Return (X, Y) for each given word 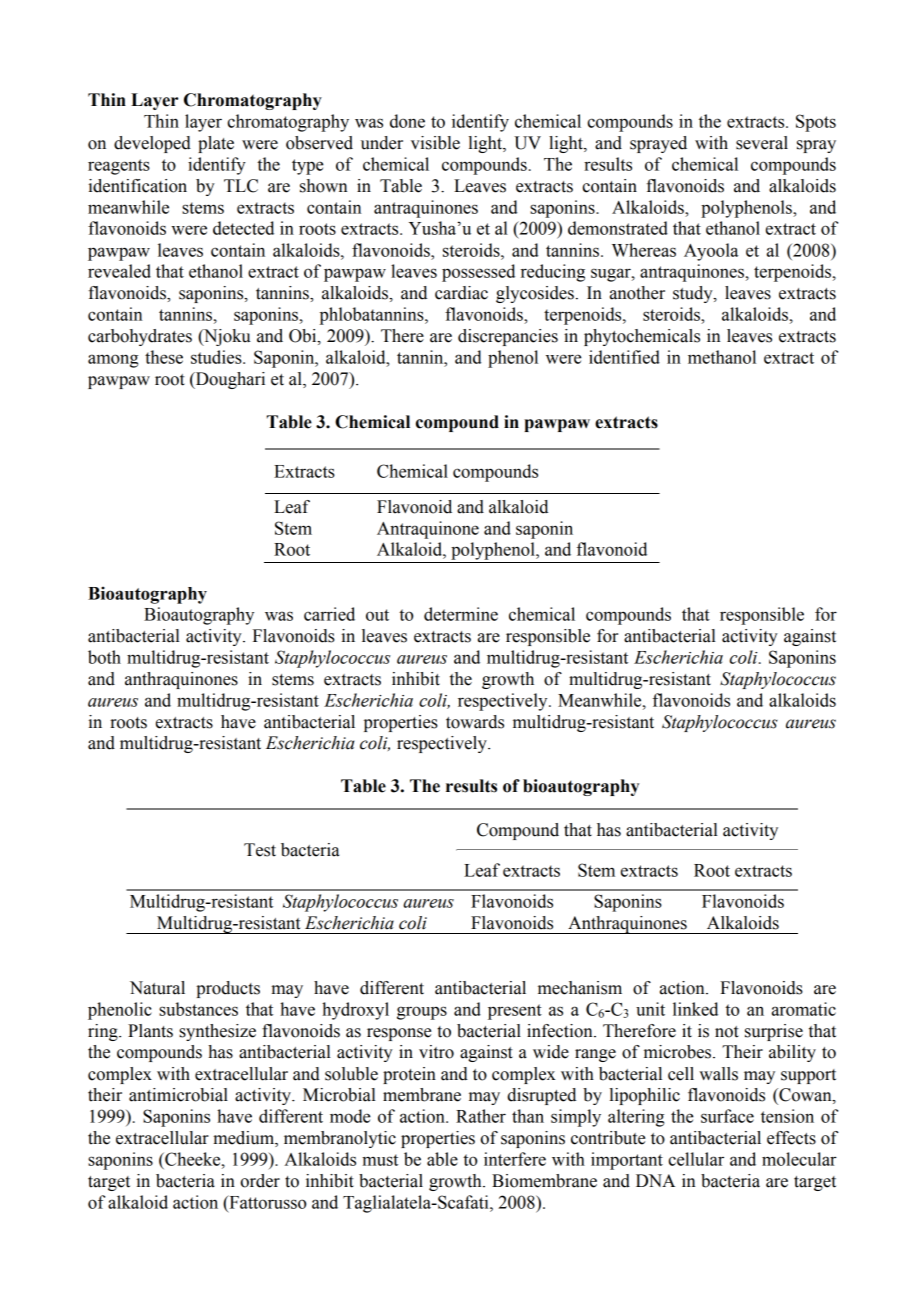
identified (624, 357)
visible (435, 143)
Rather (481, 1116)
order (260, 1181)
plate (216, 144)
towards (475, 722)
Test (260, 850)
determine (461, 614)
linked (695, 1009)
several (762, 143)
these (164, 357)
